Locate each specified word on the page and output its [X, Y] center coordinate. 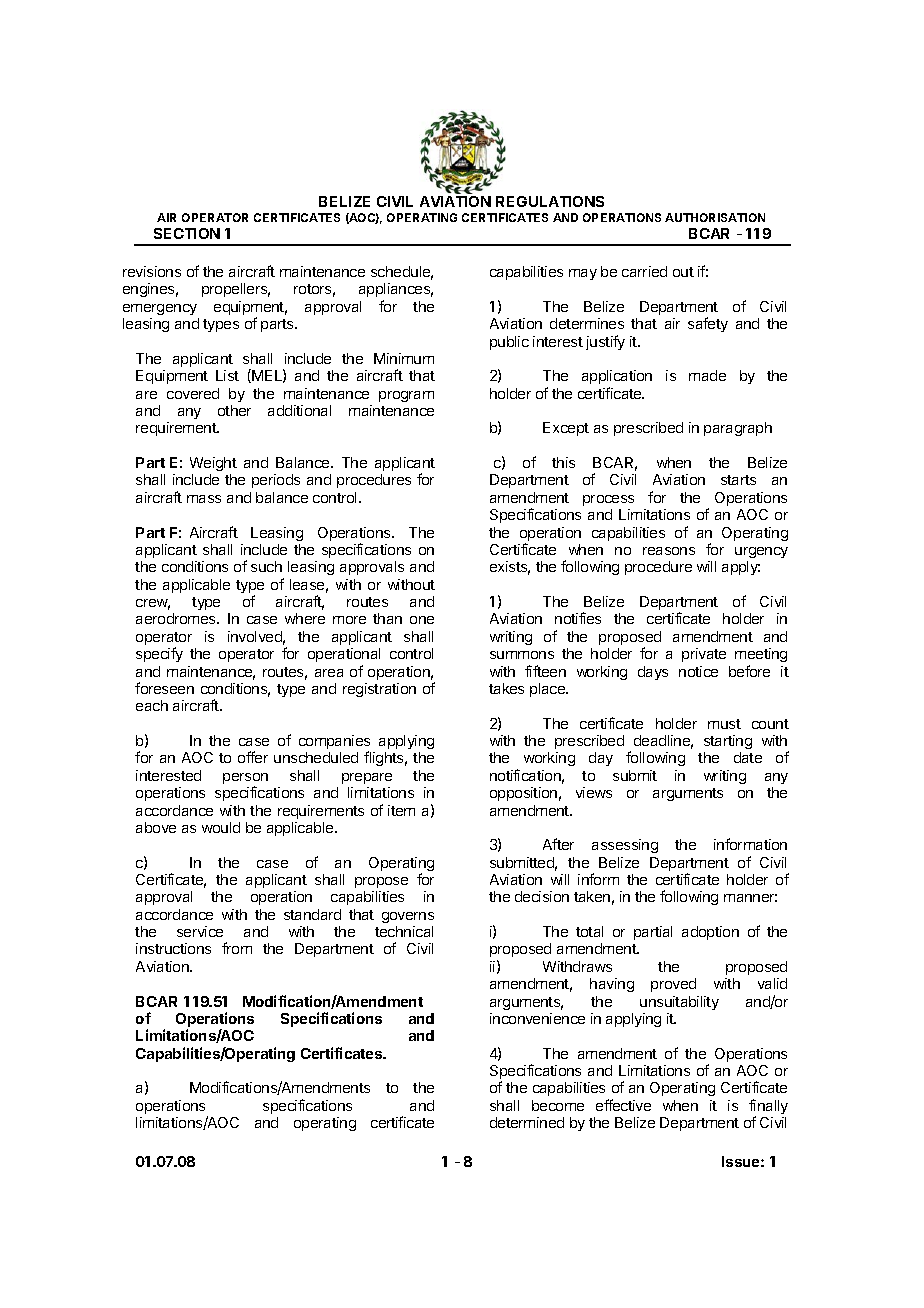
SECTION [187, 233]
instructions [173, 948]
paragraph [738, 429]
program [406, 396]
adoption [710, 933]
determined [527, 1122]
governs [408, 917]
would [221, 827]
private [704, 655]
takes [506, 688]
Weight [213, 464]
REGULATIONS [550, 201]
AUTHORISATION [715, 217]
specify [159, 654]
